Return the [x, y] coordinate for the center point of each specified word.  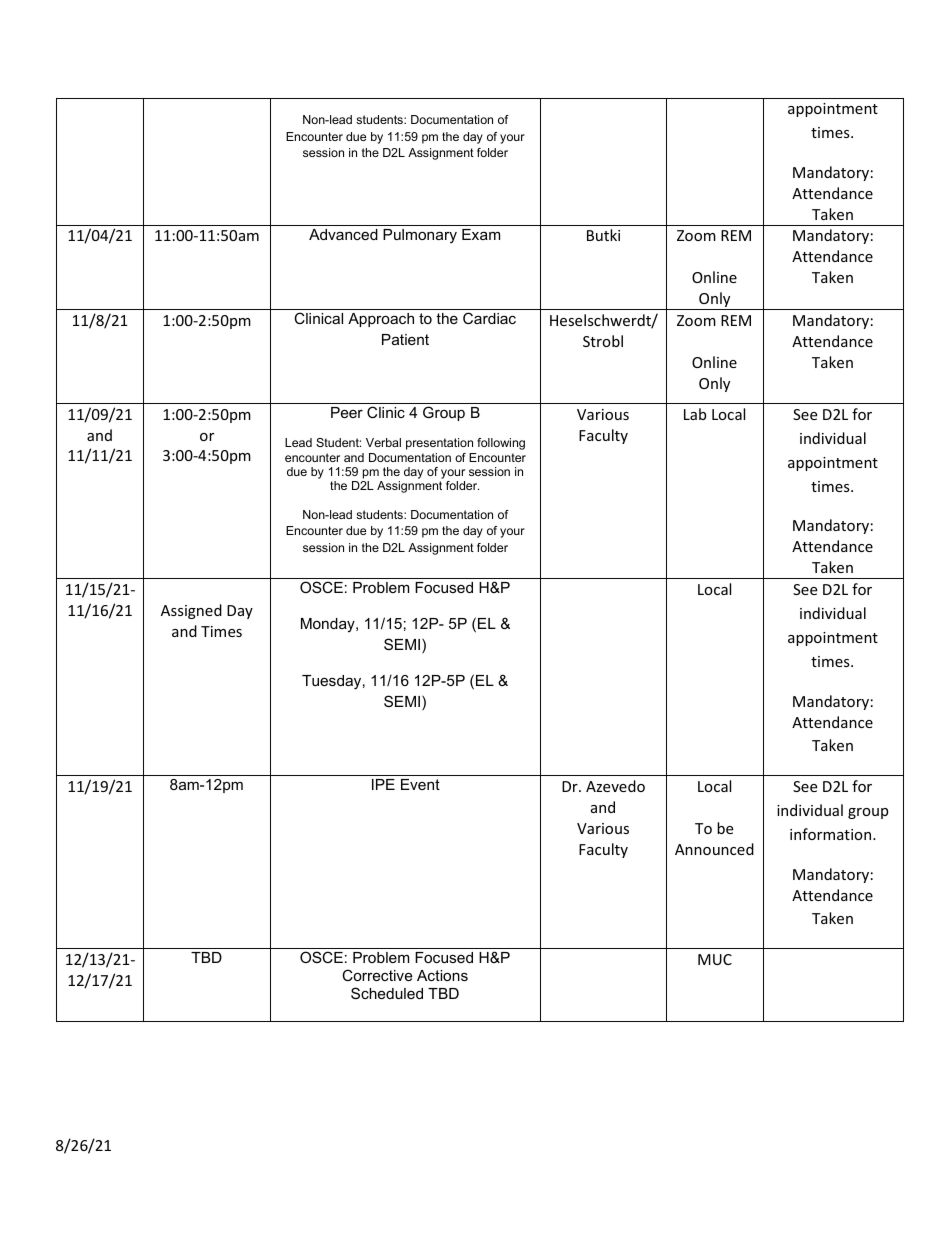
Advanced [343, 234]
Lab [695, 414]
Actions [442, 975]
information [832, 834]
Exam [481, 234]
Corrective [377, 975]
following [501, 444]
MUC [715, 959]
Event [420, 784]
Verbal [383, 442]
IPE [383, 784]
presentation [439, 444]
